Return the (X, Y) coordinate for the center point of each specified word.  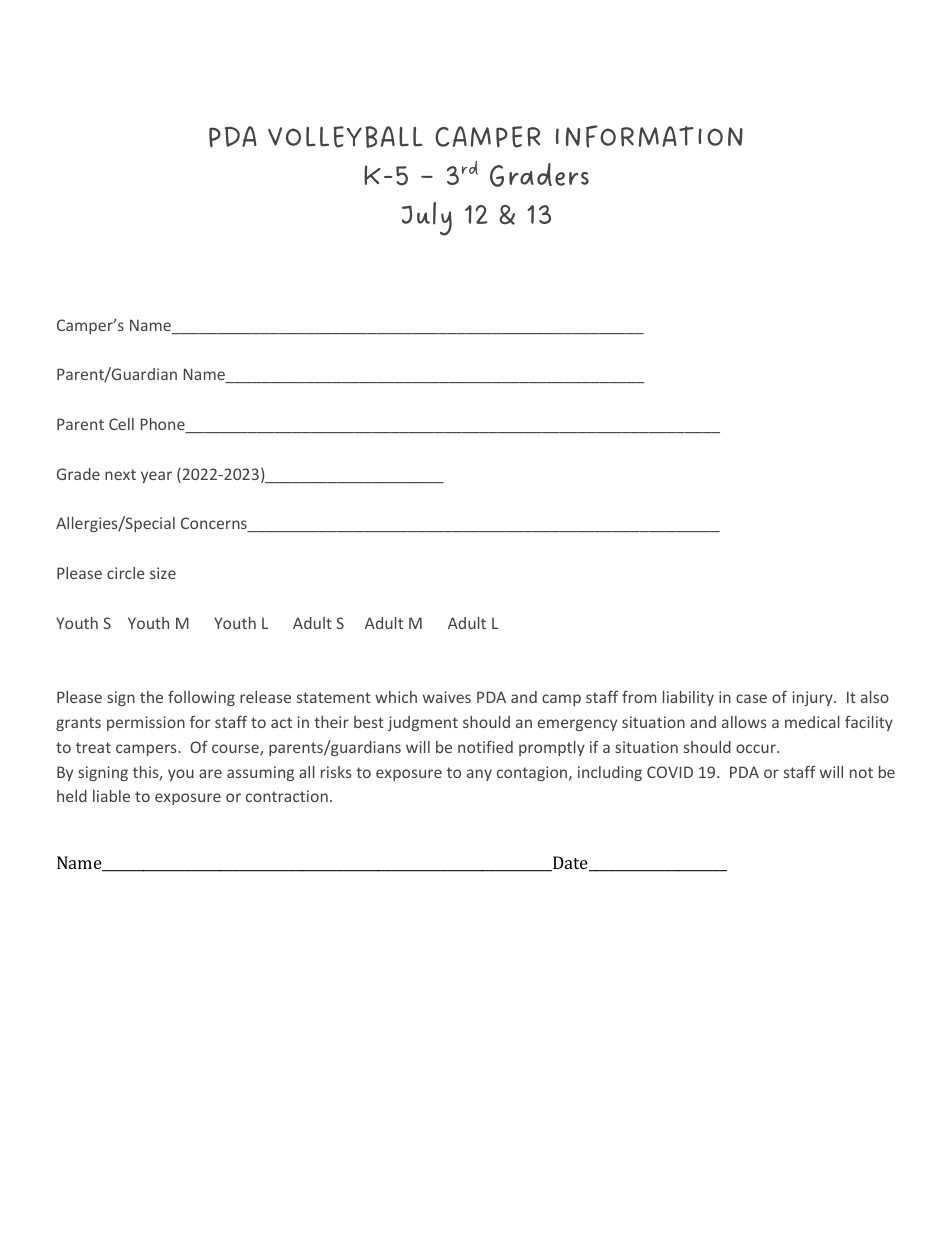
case (751, 698)
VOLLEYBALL (345, 137)
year (156, 477)
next (120, 474)
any (479, 775)
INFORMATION (649, 136)
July (427, 219)
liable (111, 796)
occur (757, 748)
